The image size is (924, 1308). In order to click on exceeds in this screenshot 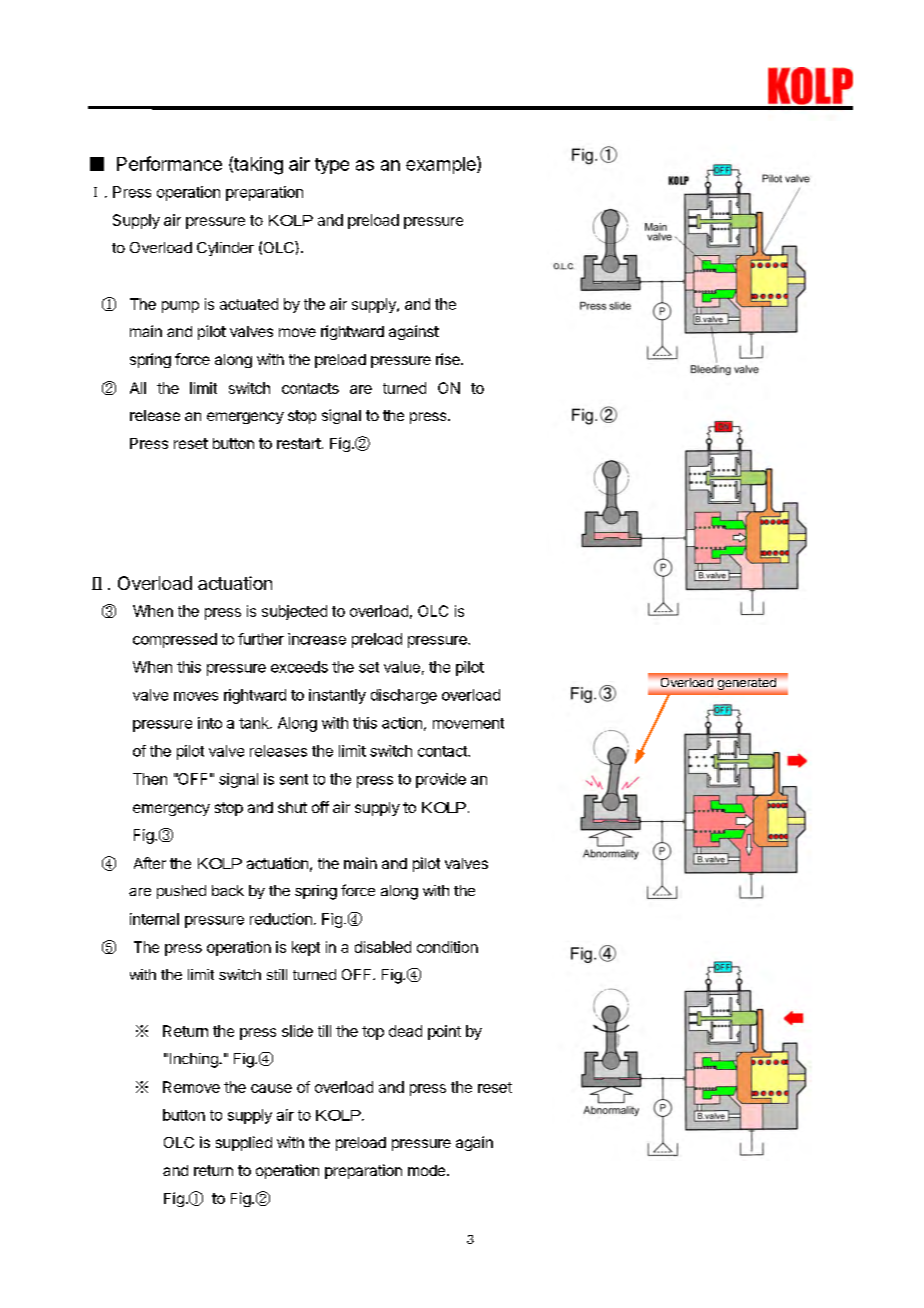, I will do `click(299, 667)`.
